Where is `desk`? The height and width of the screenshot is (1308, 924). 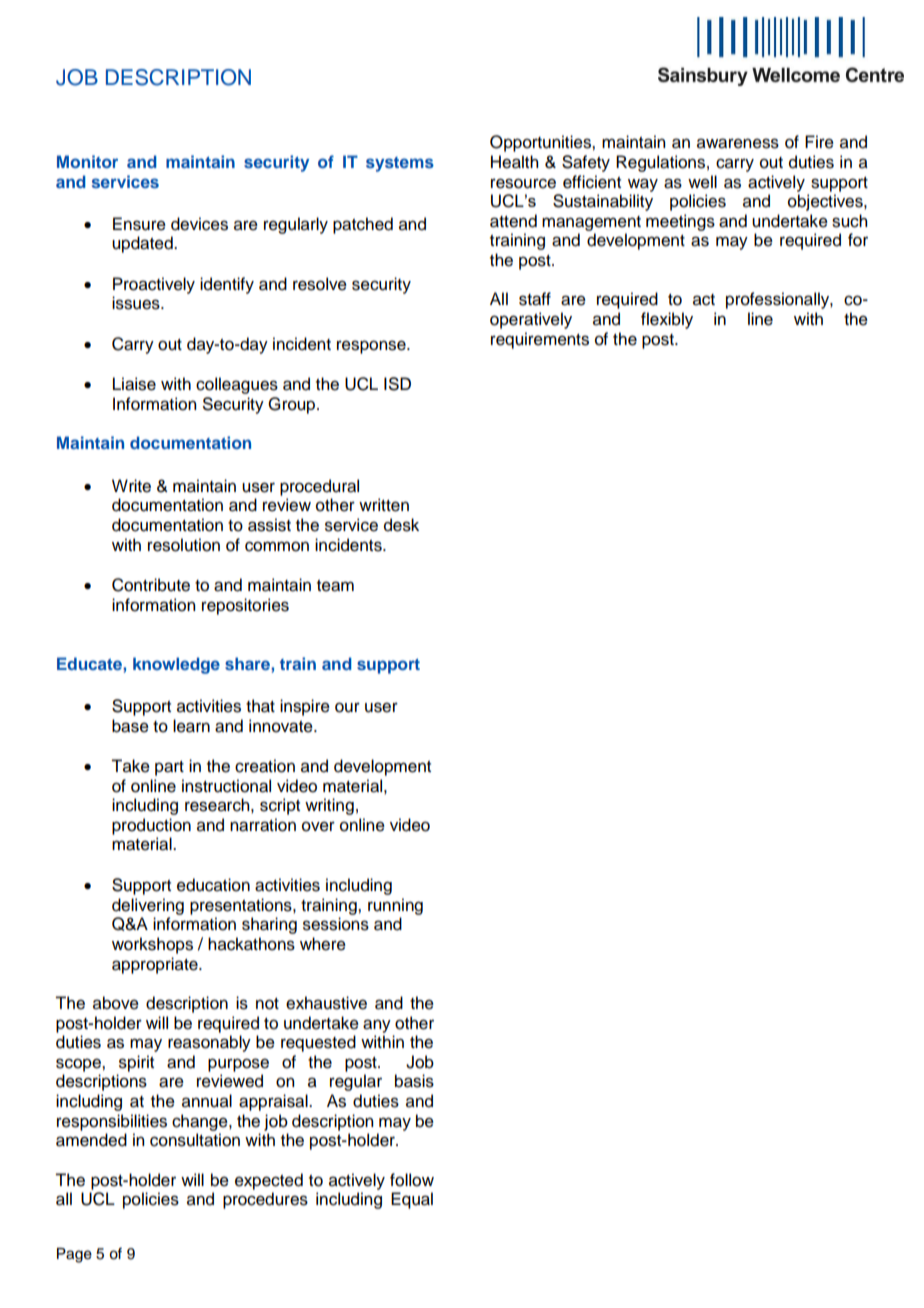
desk is located at coordinates (401, 525).
